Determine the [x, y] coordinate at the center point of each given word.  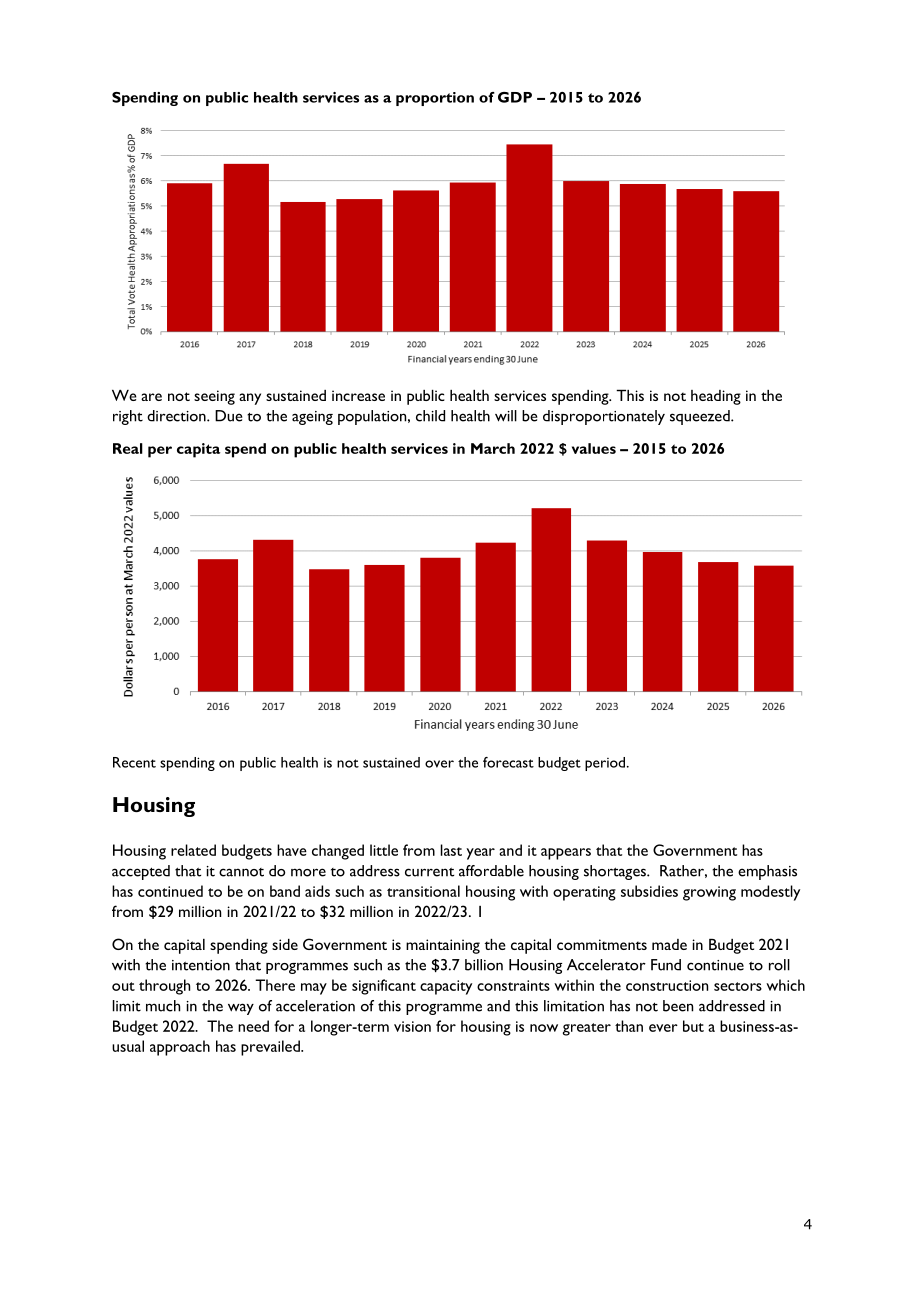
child [430, 416]
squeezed [701, 417]
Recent [134, 762]
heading [716, 397]
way [241, 1009]
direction [177, 416]
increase [358, 395]
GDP [515, 97]
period [606, 764]
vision [412, 1026]
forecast [508, 762]
